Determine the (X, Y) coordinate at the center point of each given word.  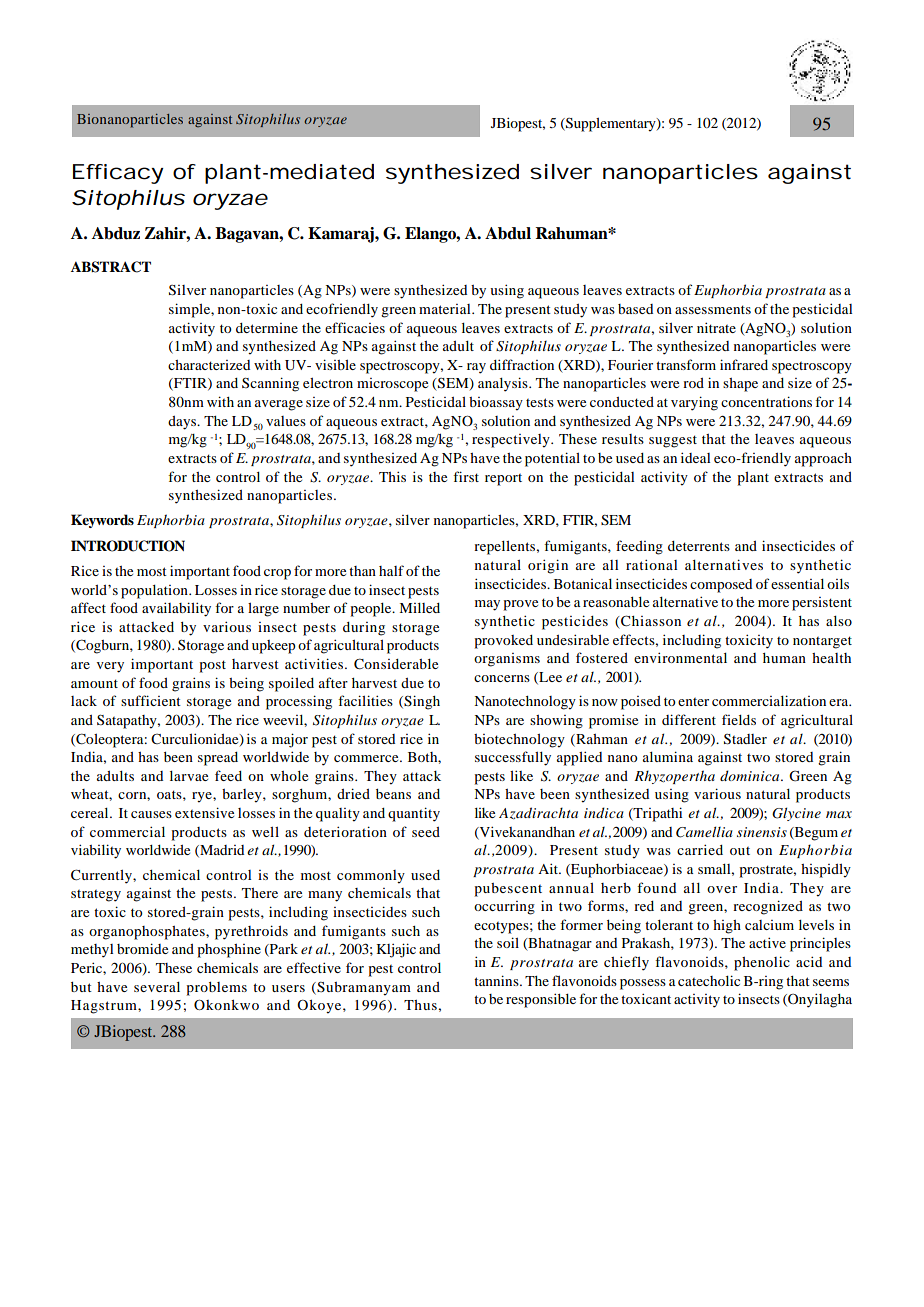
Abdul (508, 233)
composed (721, 586)
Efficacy (118, 174)
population (155, 592)
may (487, 605)
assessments (713, 309)
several (157, 987)
